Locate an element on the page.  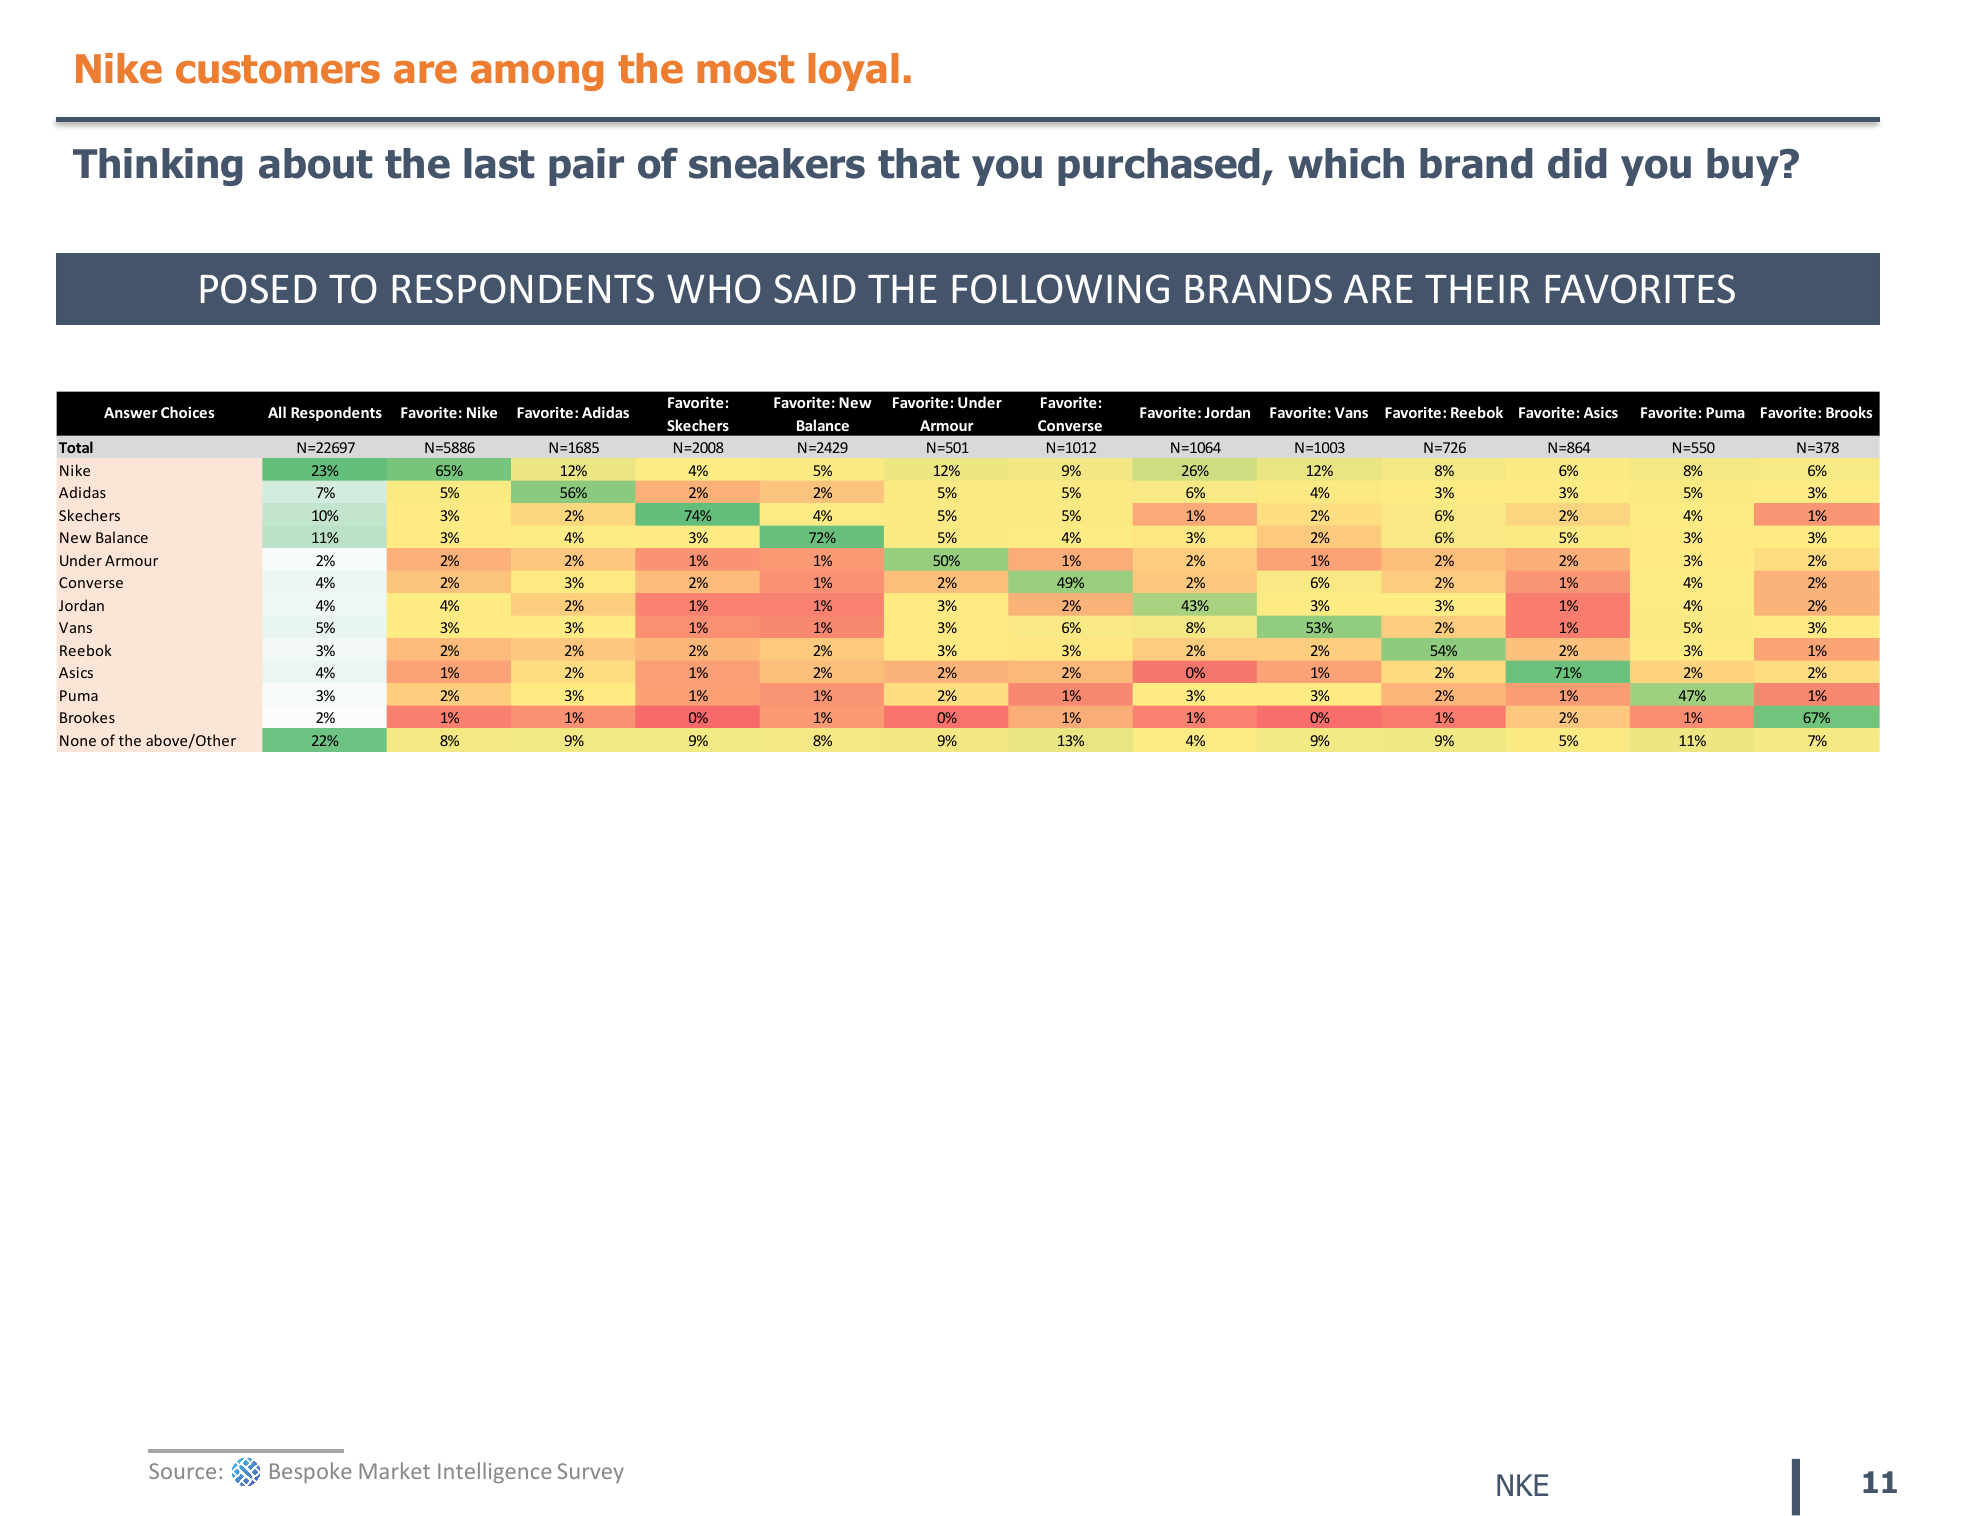
buy is located at coordinates (1744, 167).
